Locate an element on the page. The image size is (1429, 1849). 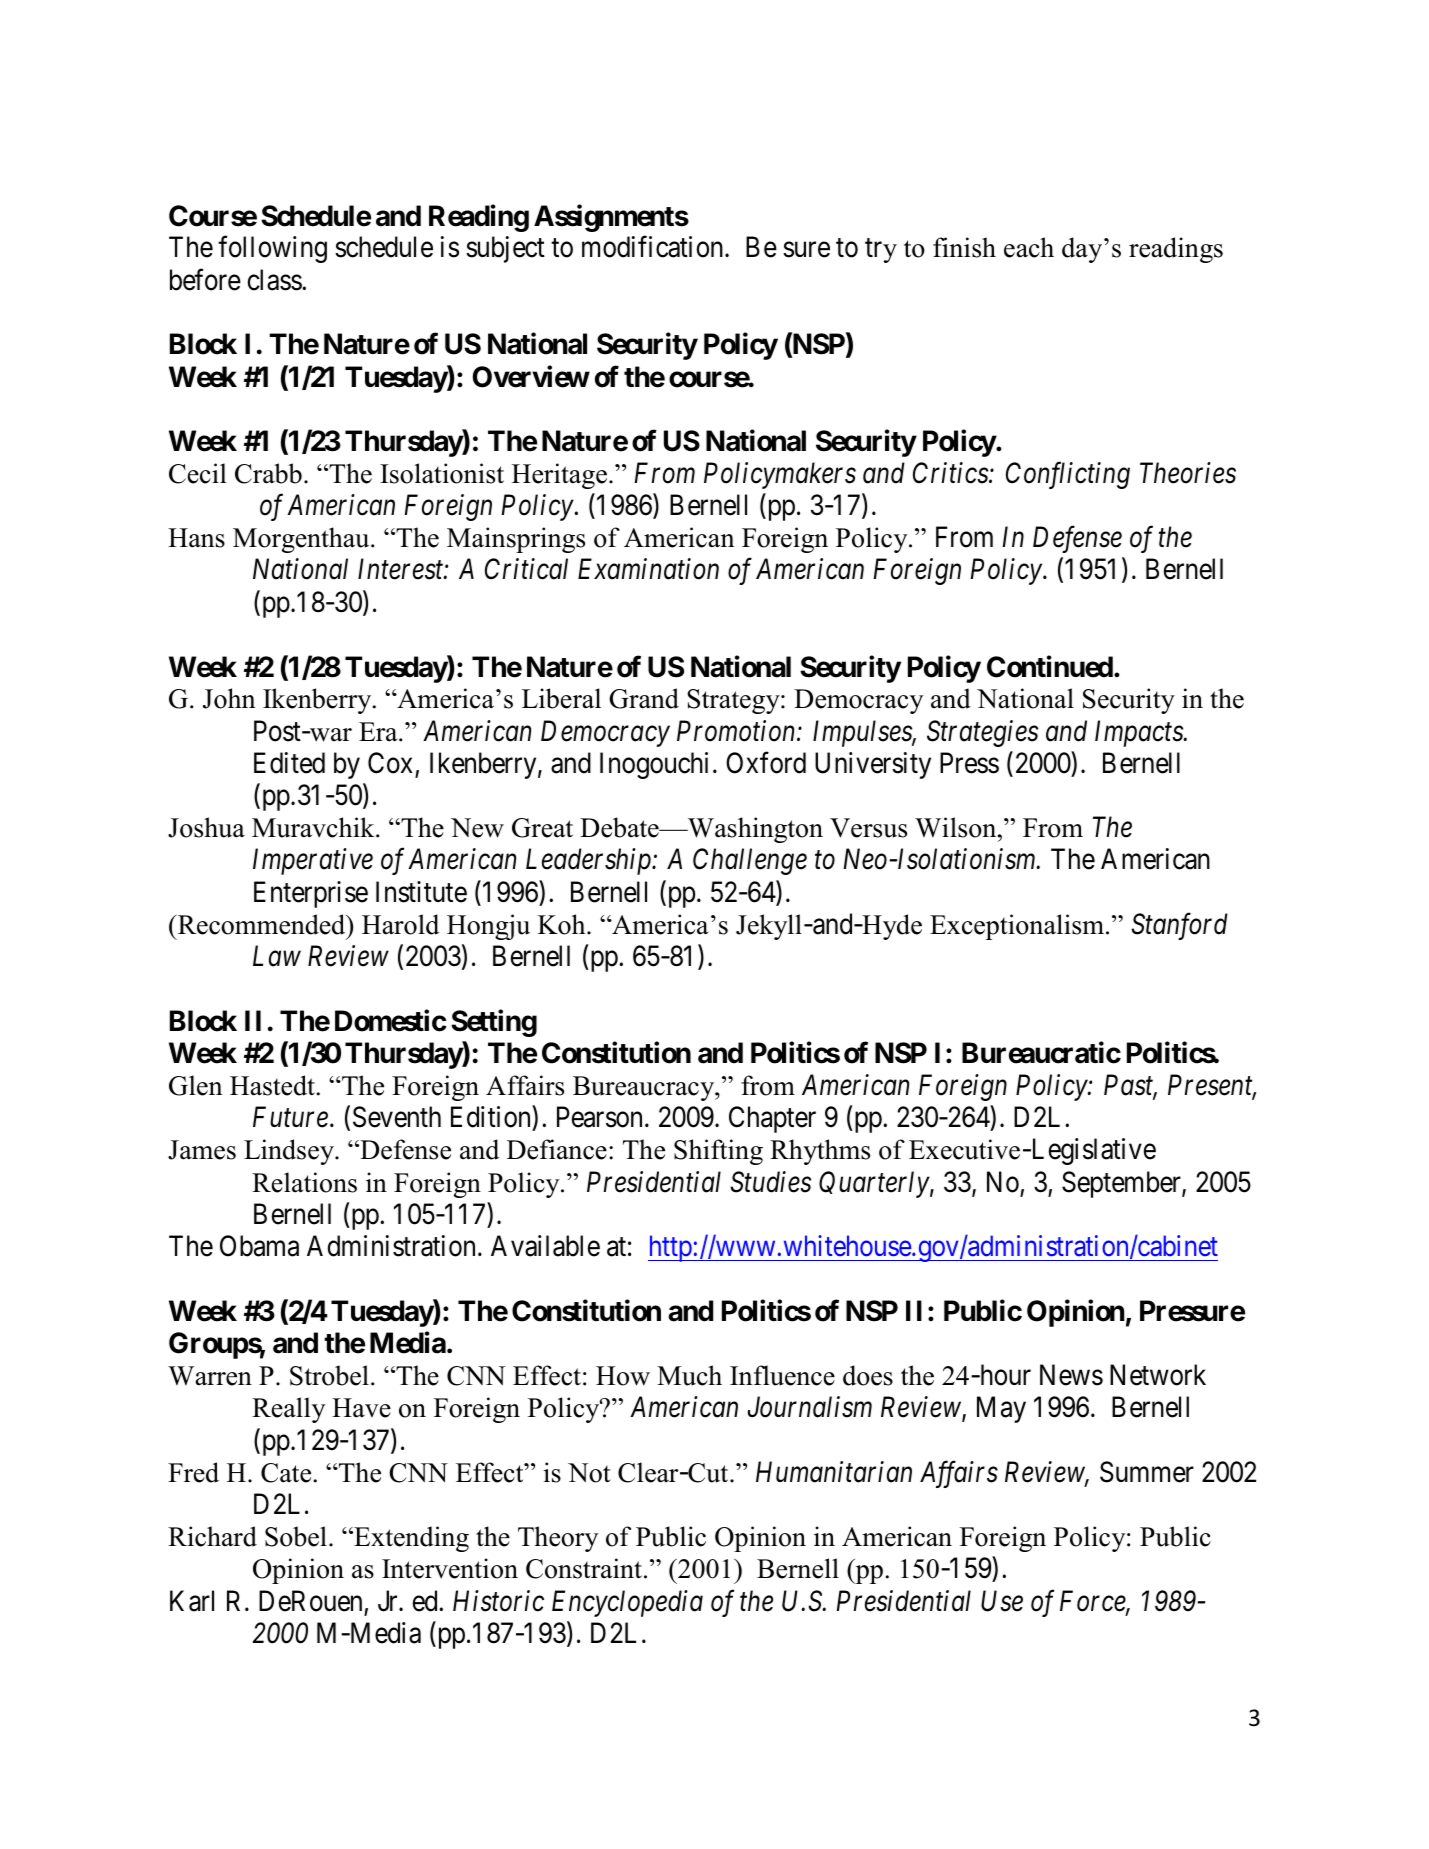
each is located at coordinates (1029, 247).
